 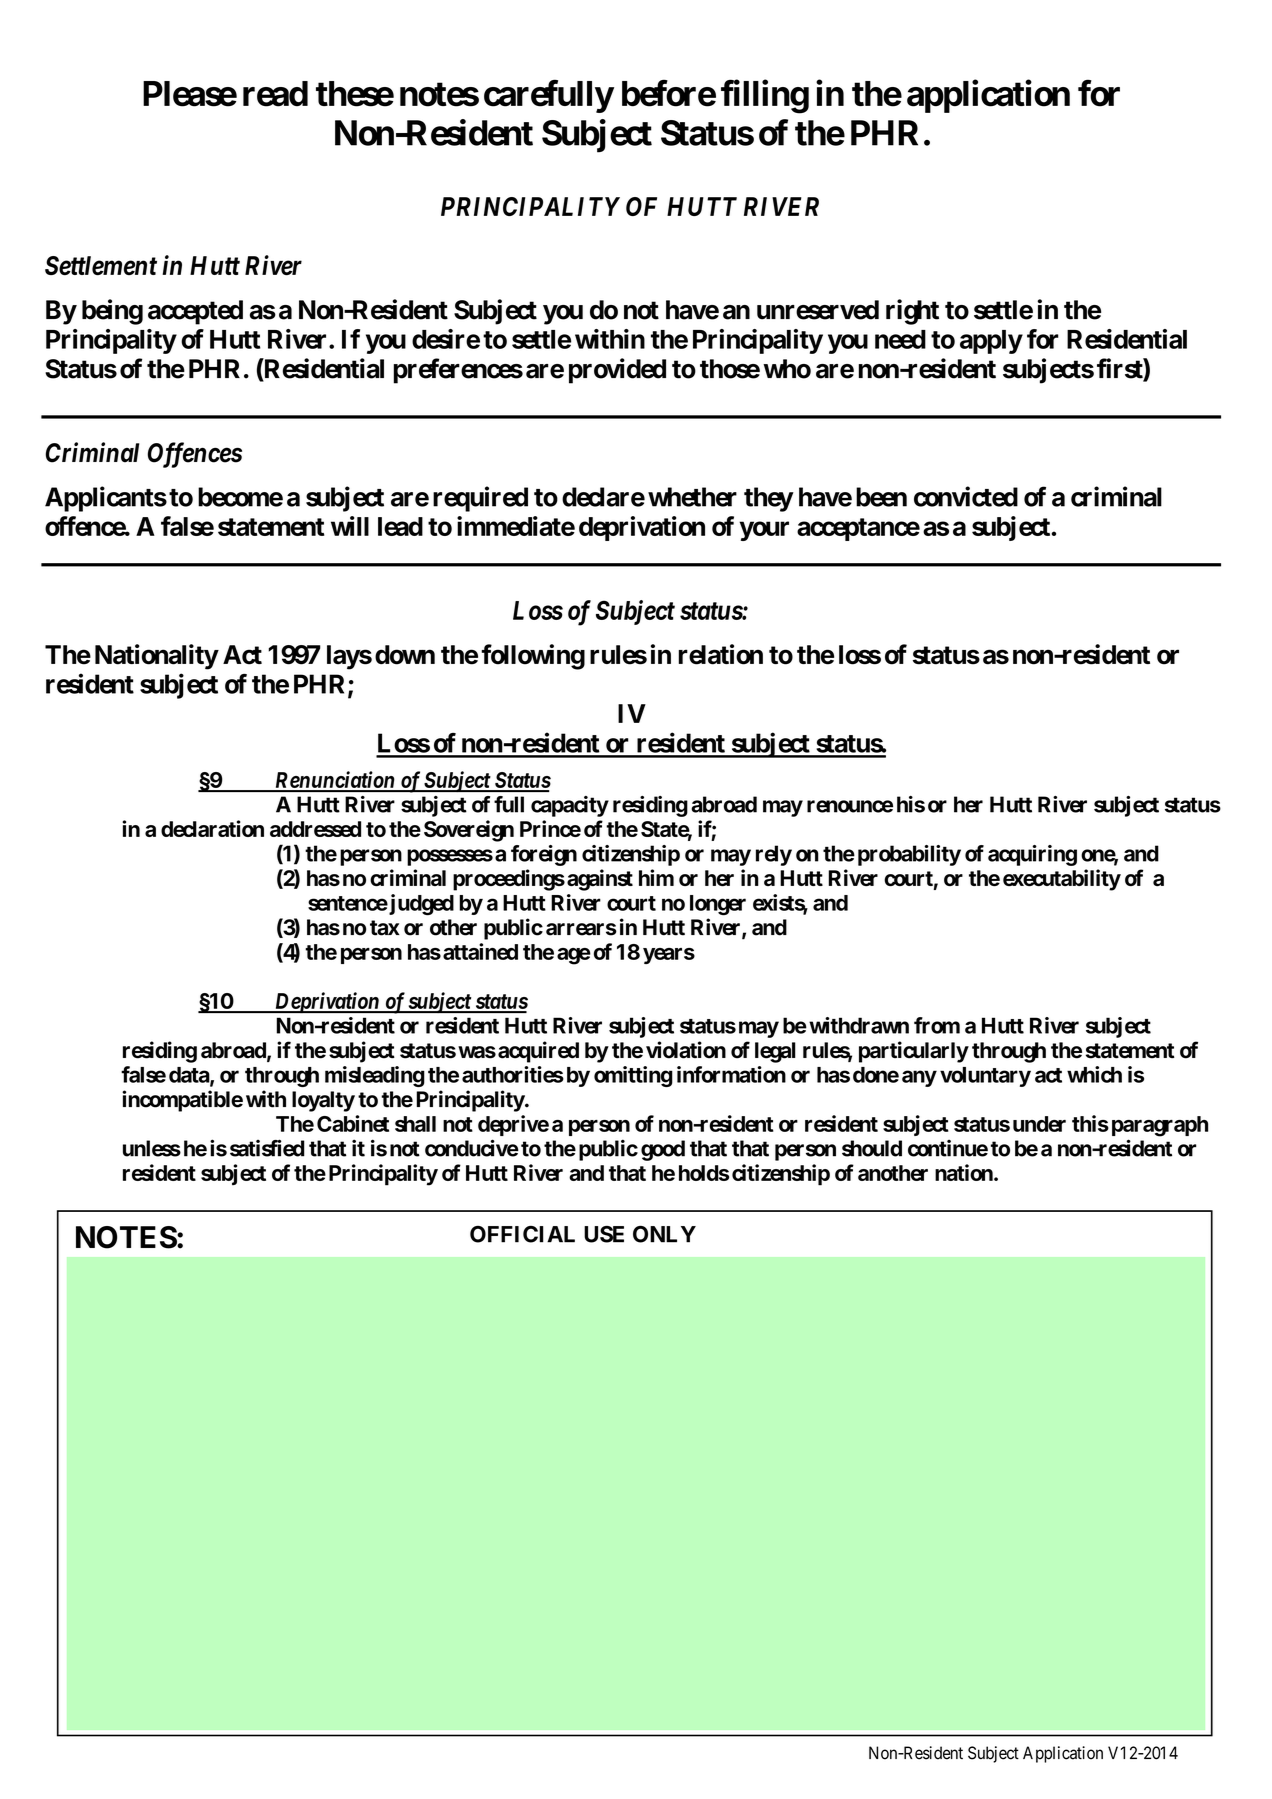 What do you see at coordinates (334, 781) in the page?
I see `Renunciation` at bounding box center [334, 781].
